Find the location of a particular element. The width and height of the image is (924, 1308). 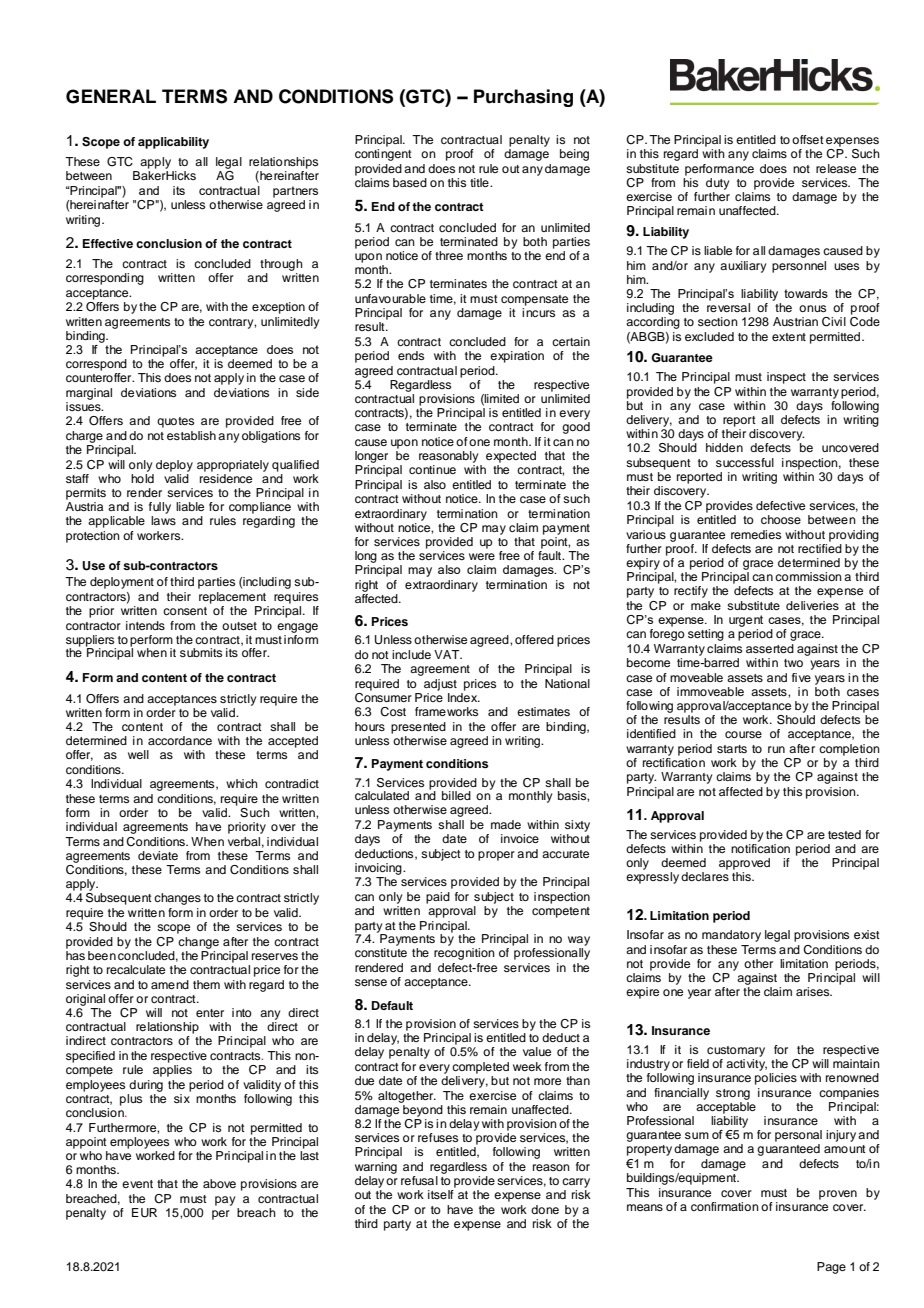

applicability is located at coordinates (173, 143).
